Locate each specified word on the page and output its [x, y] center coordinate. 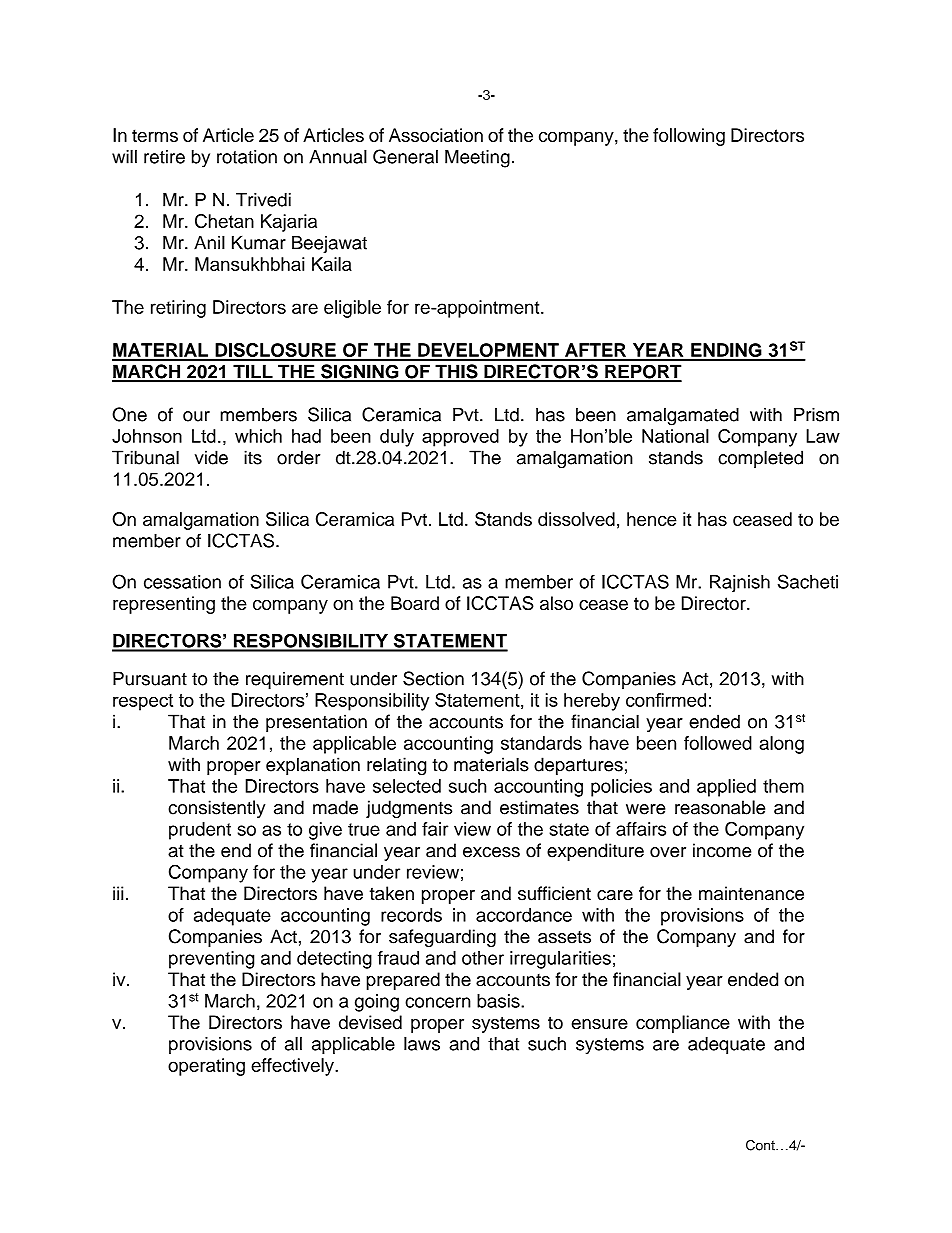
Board [415, 603]
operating [206, 1067]
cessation [182, 582]
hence [652, 519]
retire [164, 157]
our [196, 416]
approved [460, 438]
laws [422, 1043]
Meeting [477, 159]
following [689, 137]
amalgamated [683, 416]
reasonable [720, 807]
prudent [200, 831]
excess [491, 852]
